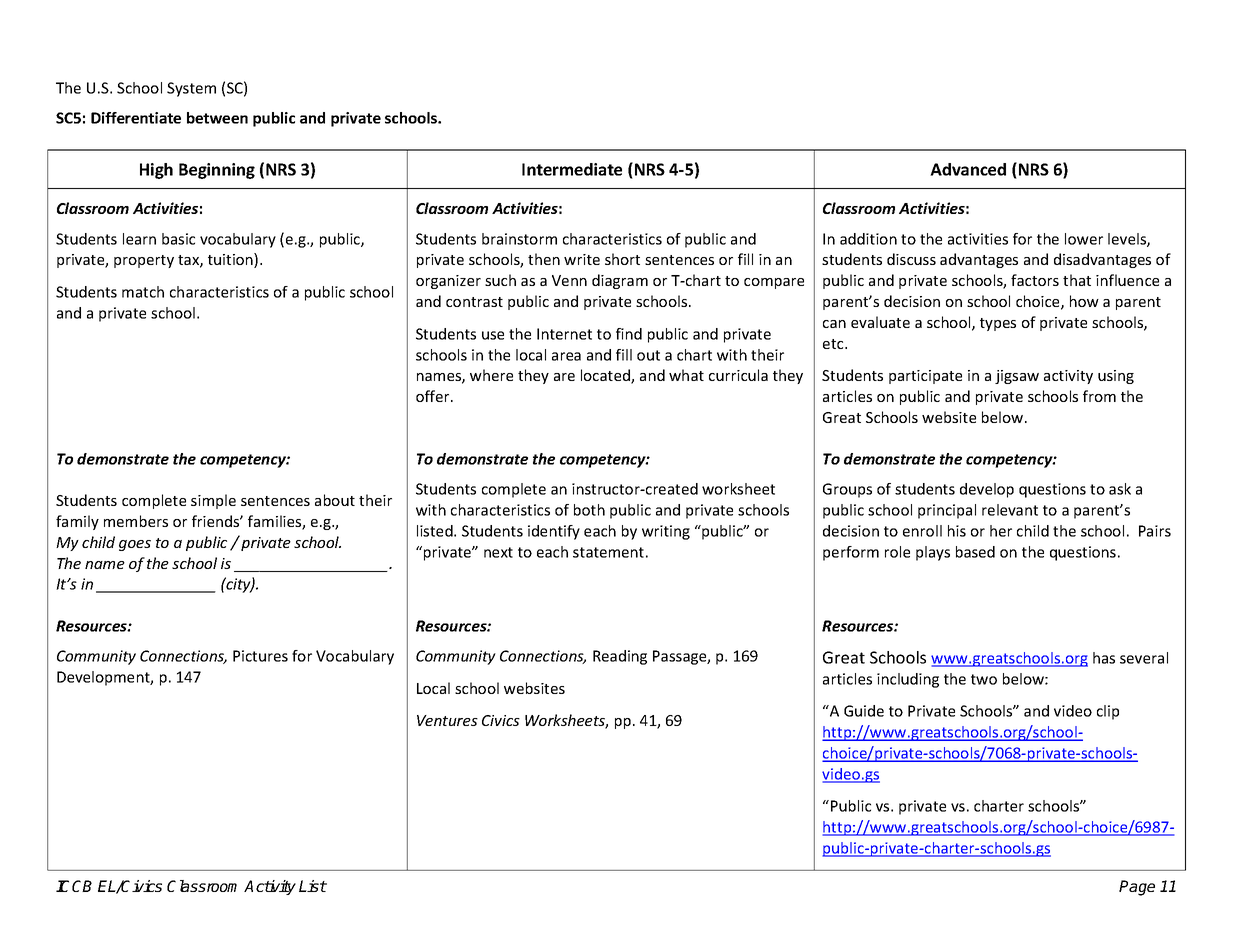 The image size is (1233, 952). I want to click on Intermediate, so click(572, 169).
